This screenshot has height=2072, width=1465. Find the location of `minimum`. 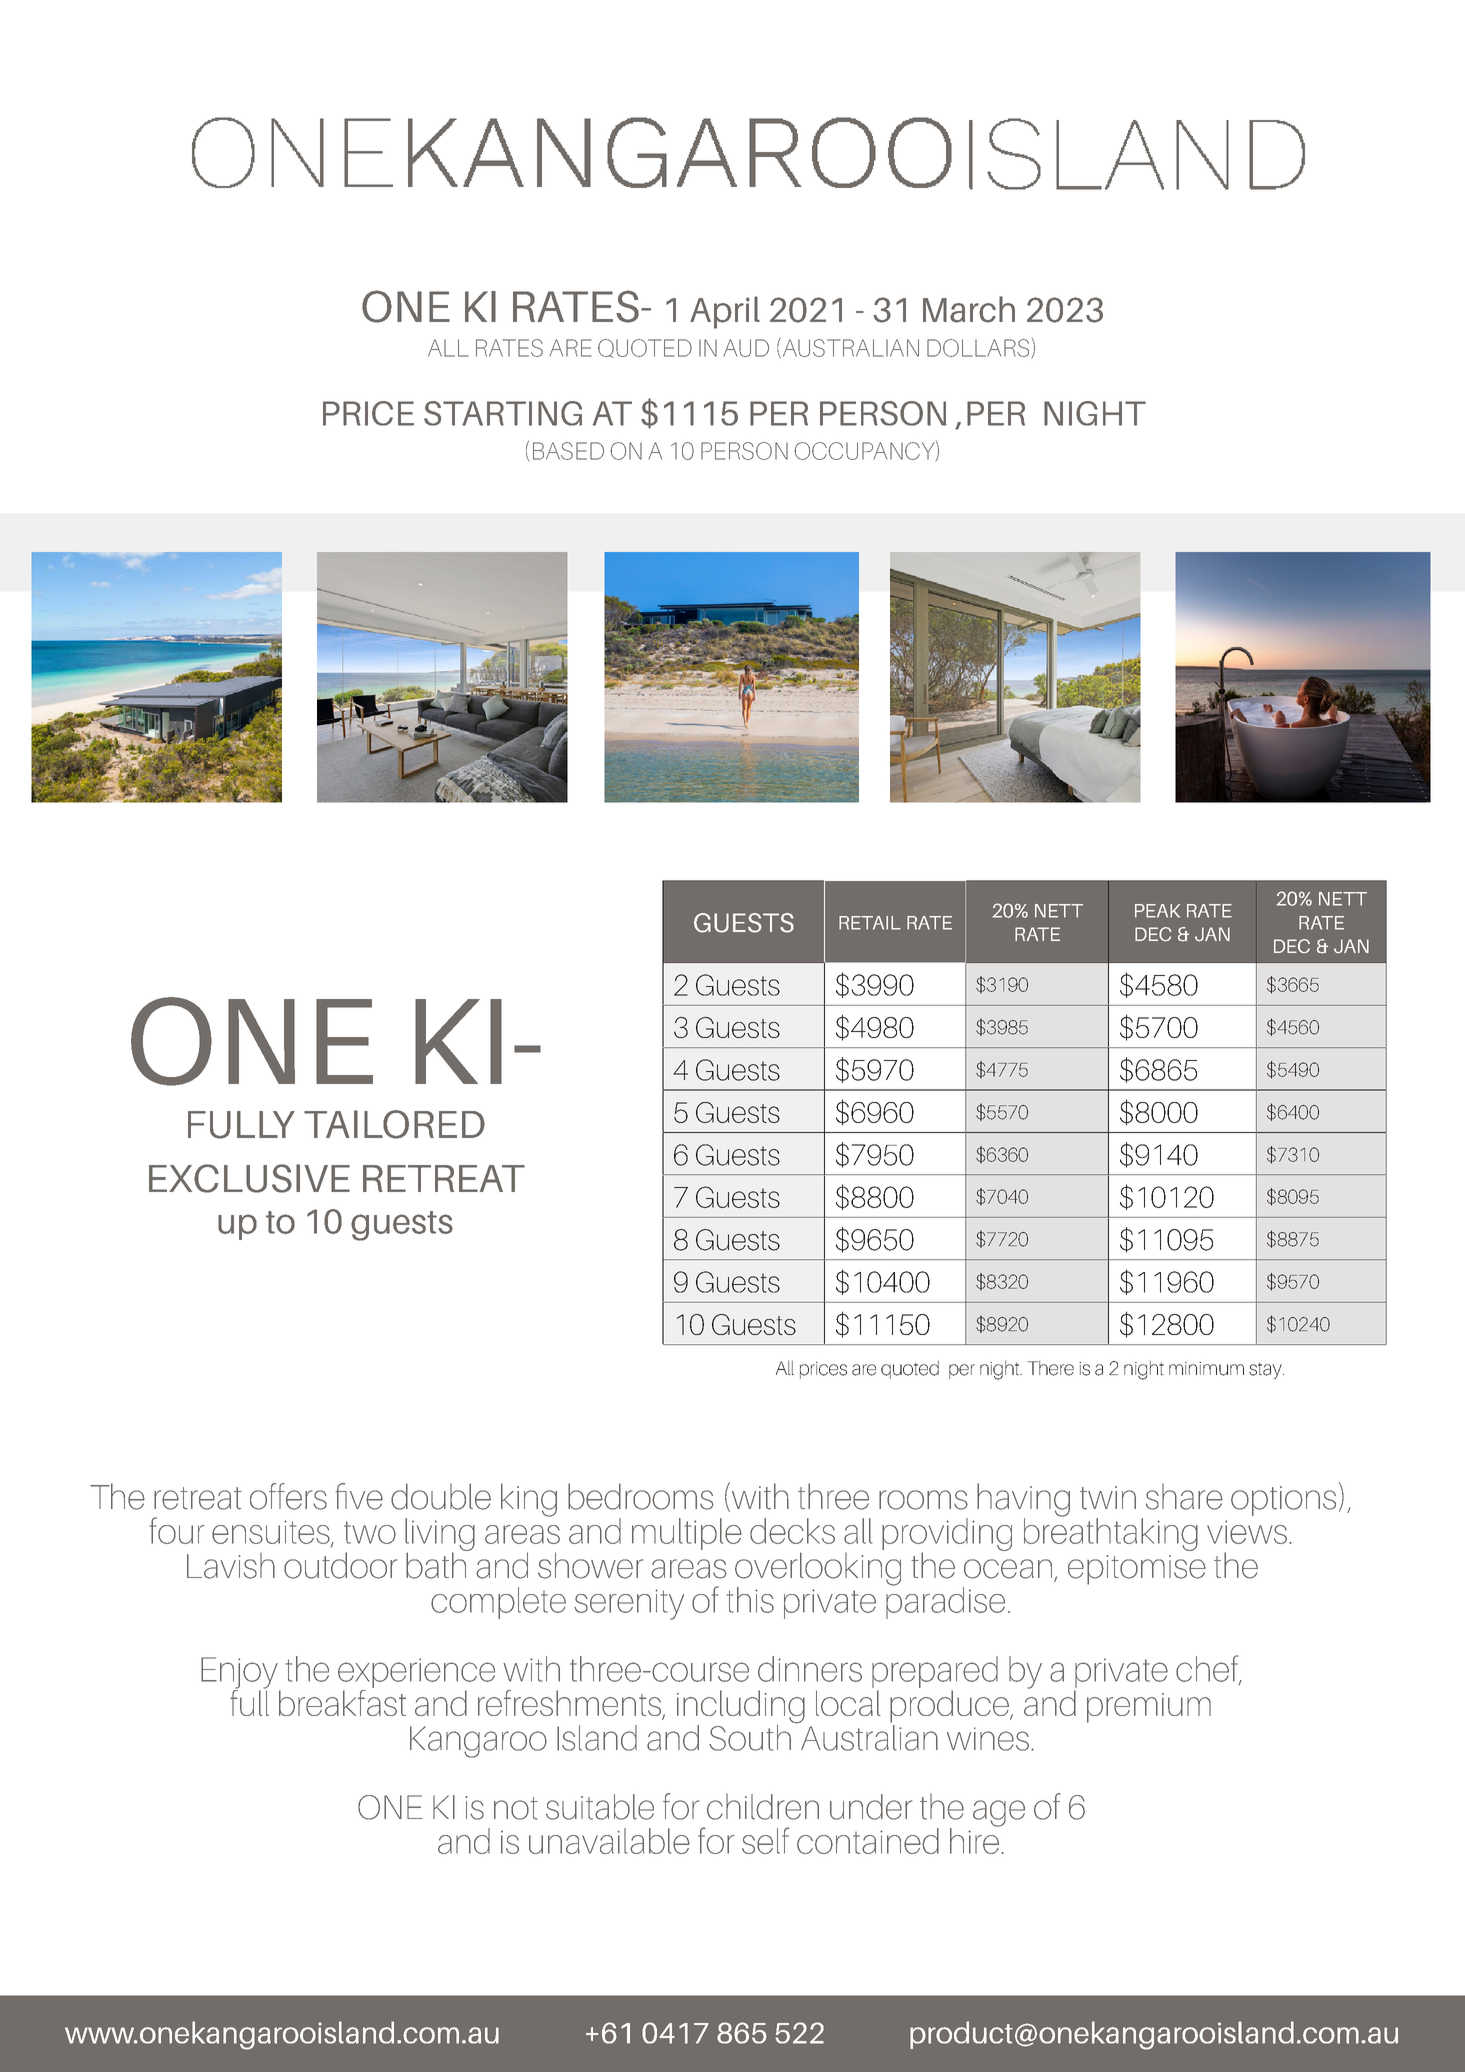

minimum is located at coordinates (1206, 1369).
